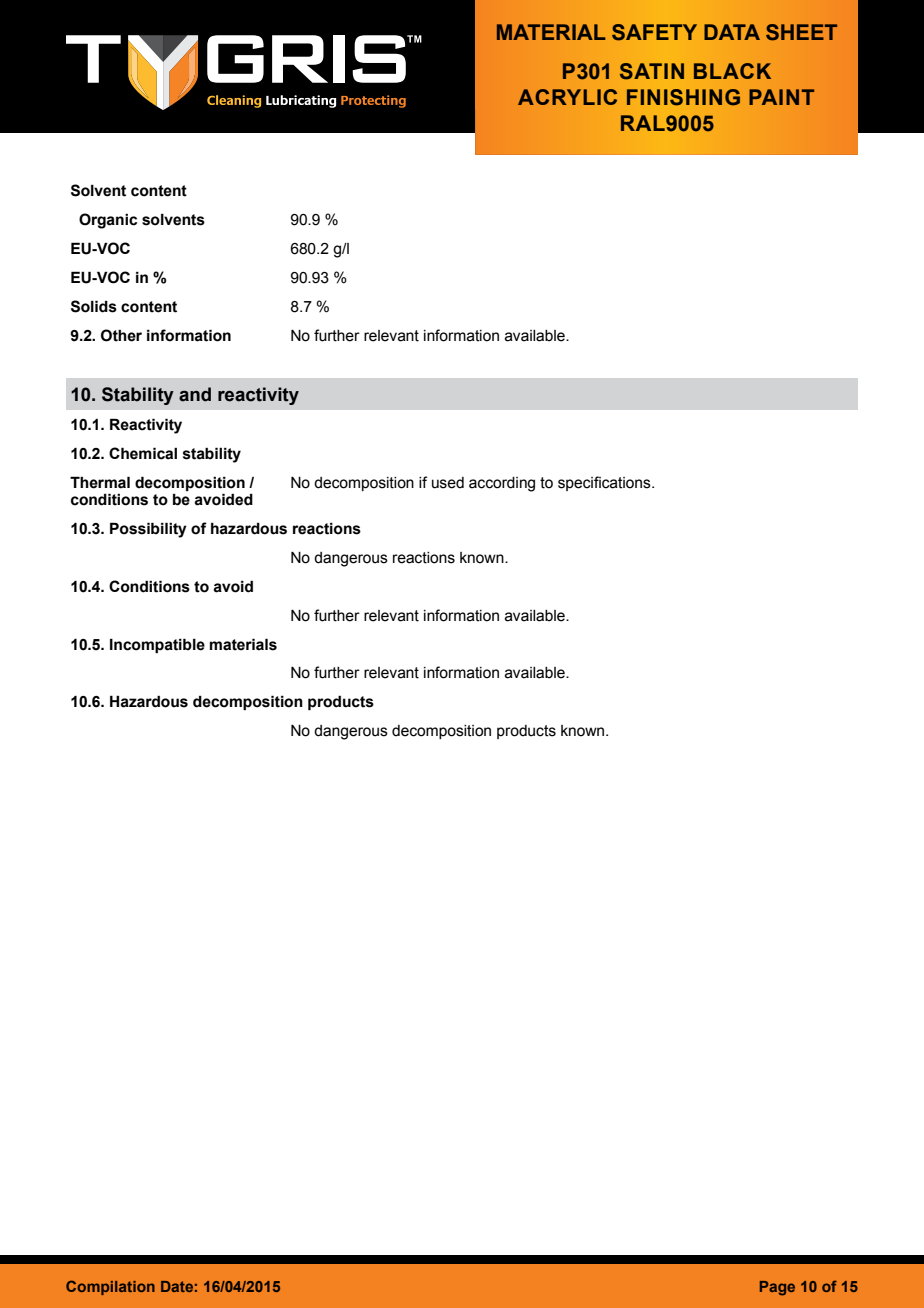 Image resolution: width=924 pixels, height=1308 pixels. What do you see at coordinates (605, 483) in the document?
I see `specifications` at bounding box center [605, 483].
